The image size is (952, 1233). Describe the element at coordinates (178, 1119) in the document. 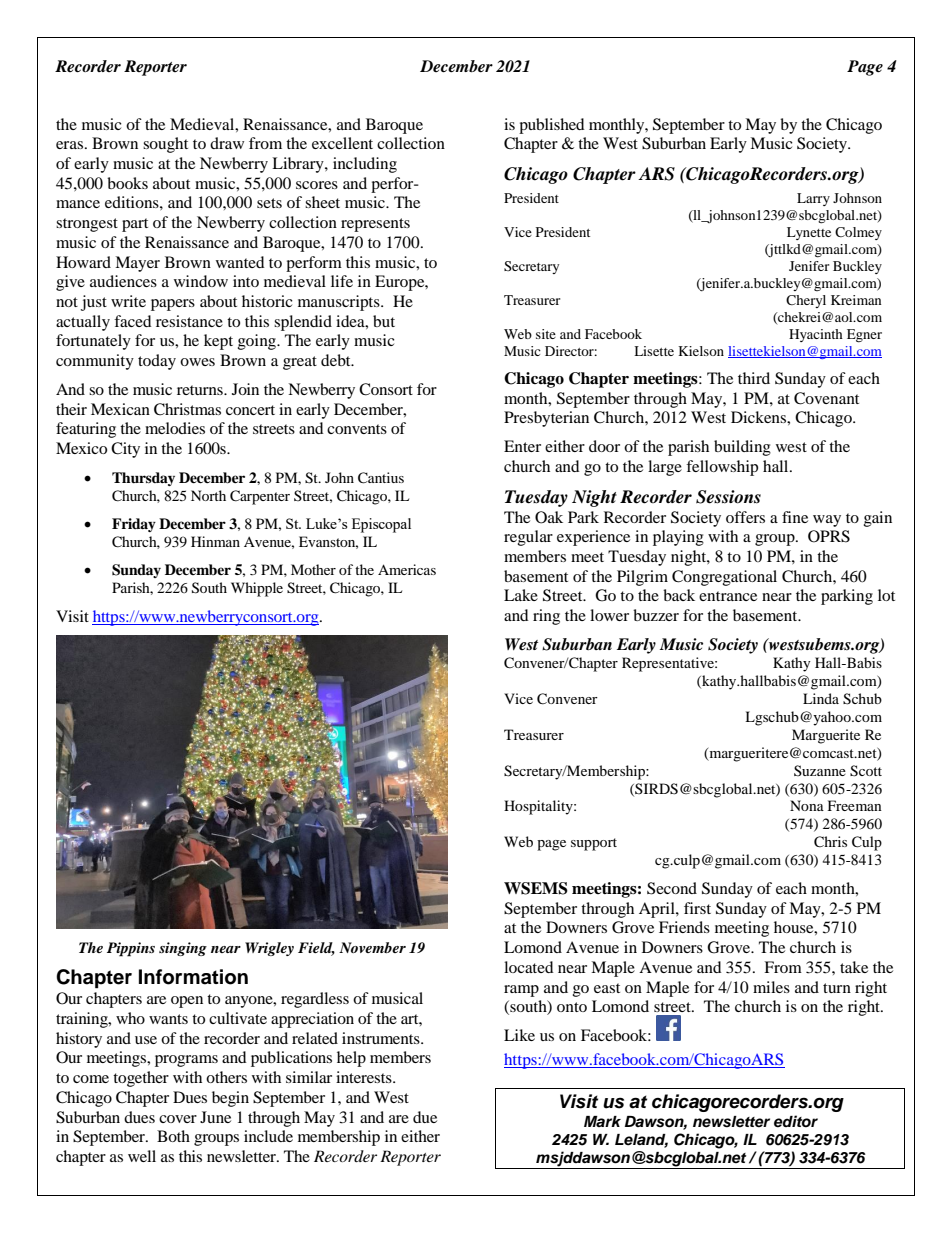

I see `cover` at that location.
